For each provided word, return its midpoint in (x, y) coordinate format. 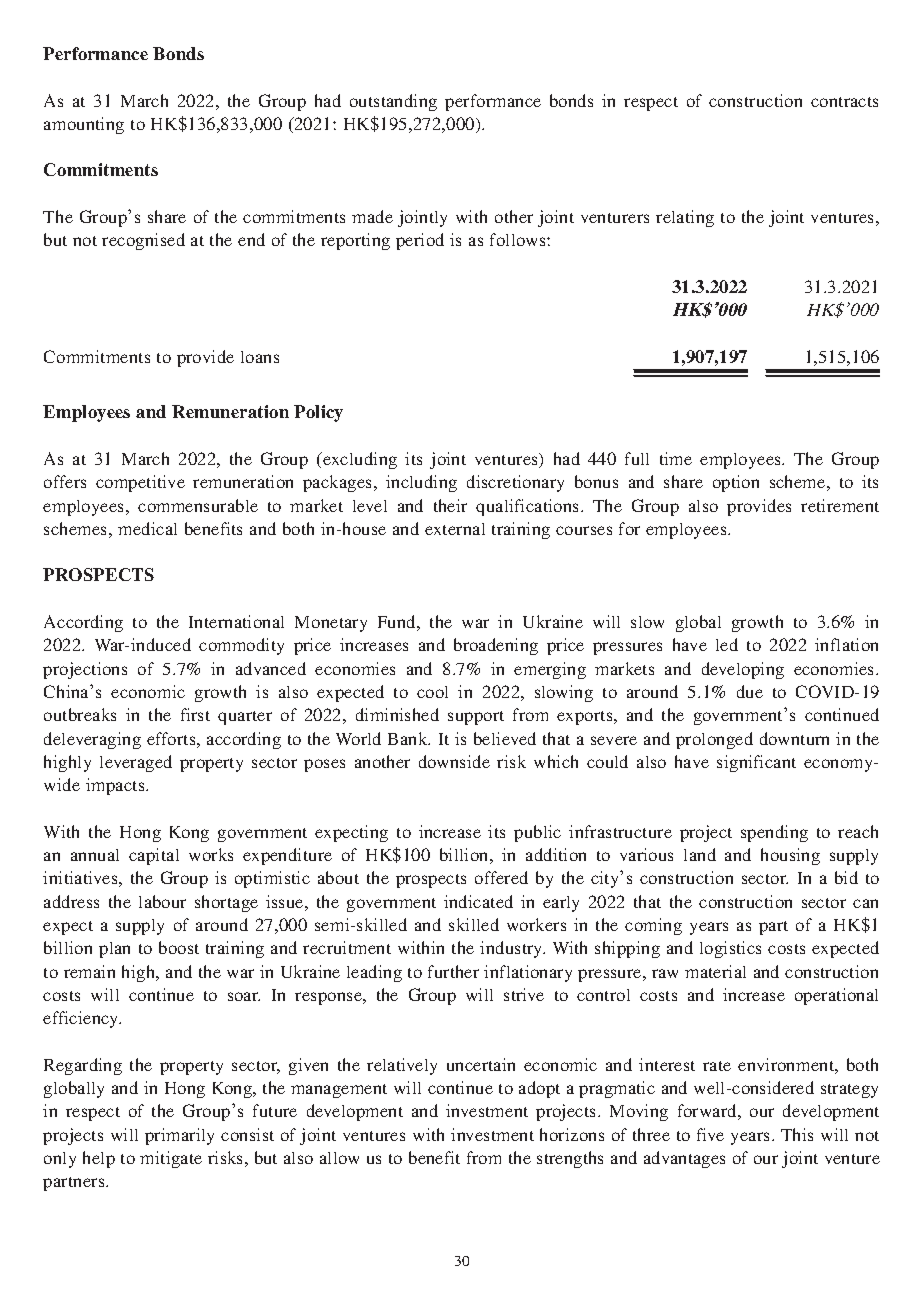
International (236, 621)
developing (743, 670)
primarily (179, 1136)
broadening (496, 646)
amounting (84, 125)
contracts (844, 102)
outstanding (393, 102)
